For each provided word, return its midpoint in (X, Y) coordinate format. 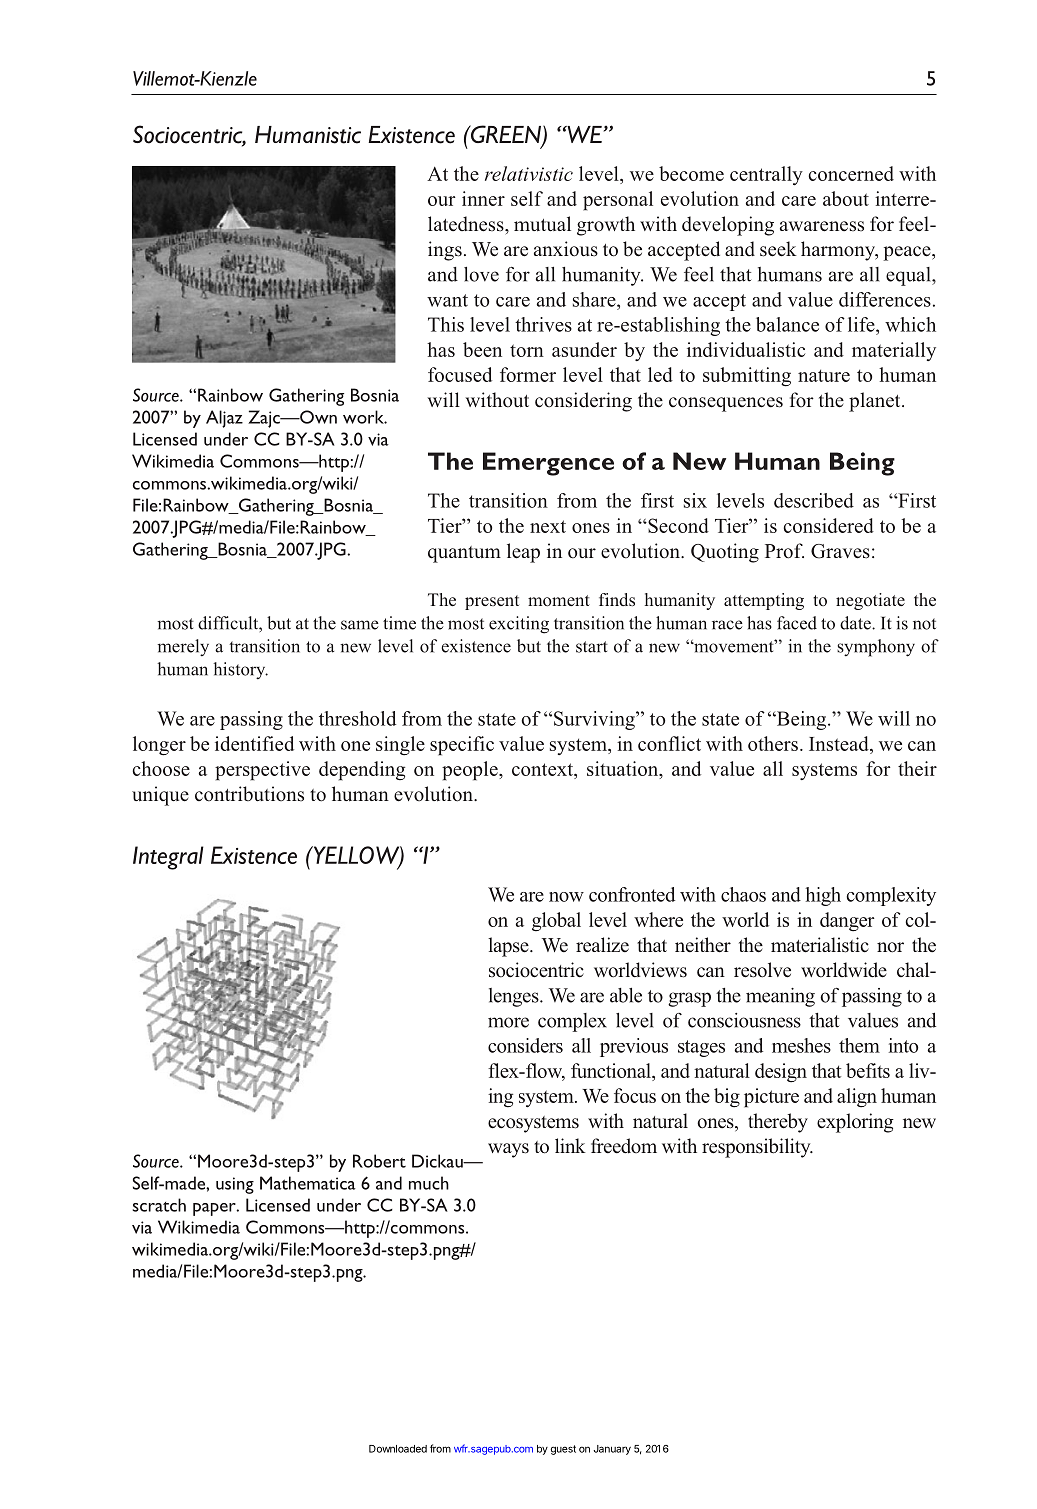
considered (828, 525)
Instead (840, 743)
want (447, 300)
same (360, 625)
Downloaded (398, 1449)
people (471, 771)
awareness (822, 226)
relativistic (529, 173)
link (570, 1145)
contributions (249, 794)
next (548, 526)
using (235, 1185)
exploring (855, 1123)
